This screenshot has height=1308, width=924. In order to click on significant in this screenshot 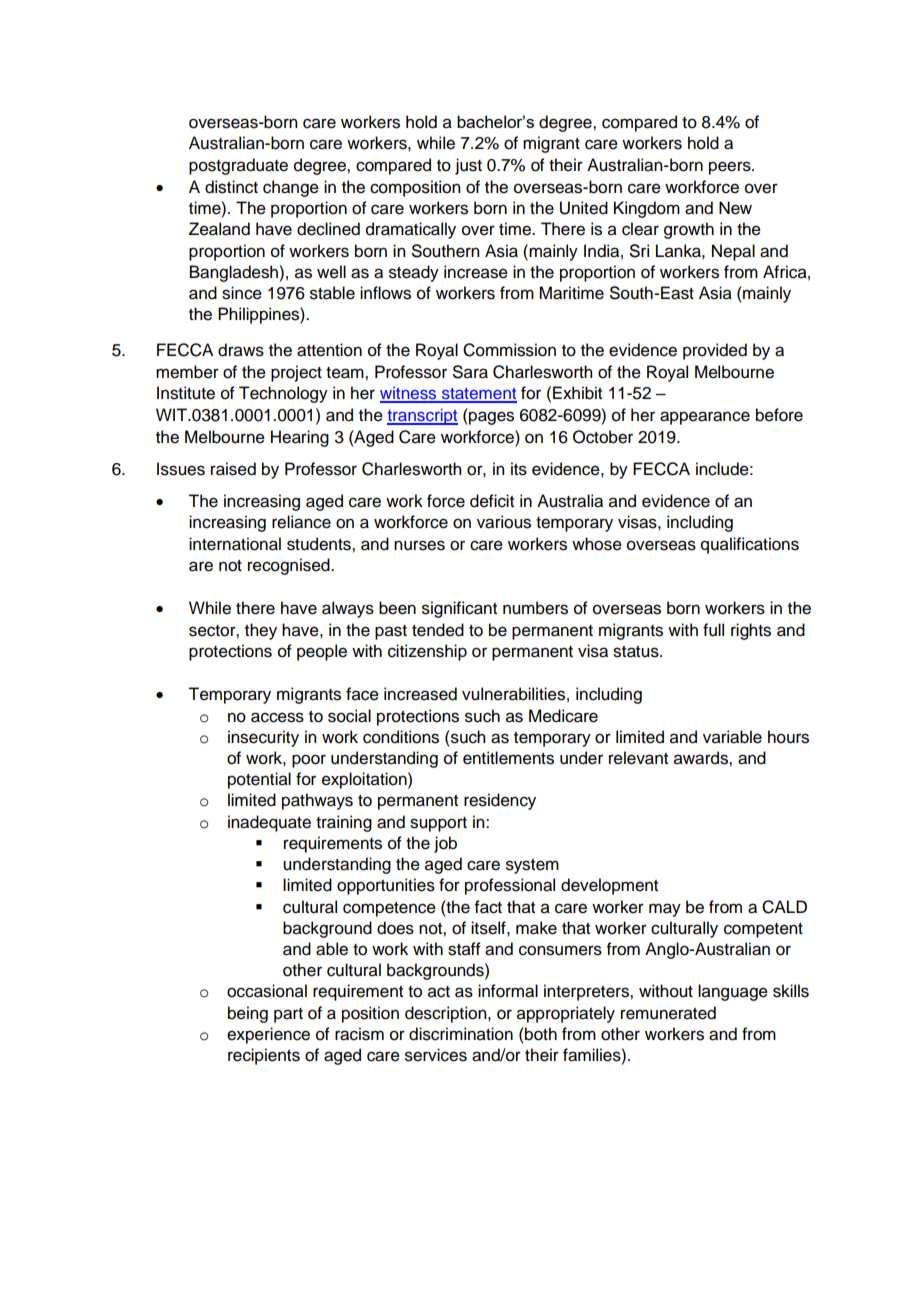, I will do `click(459, 609)`.
